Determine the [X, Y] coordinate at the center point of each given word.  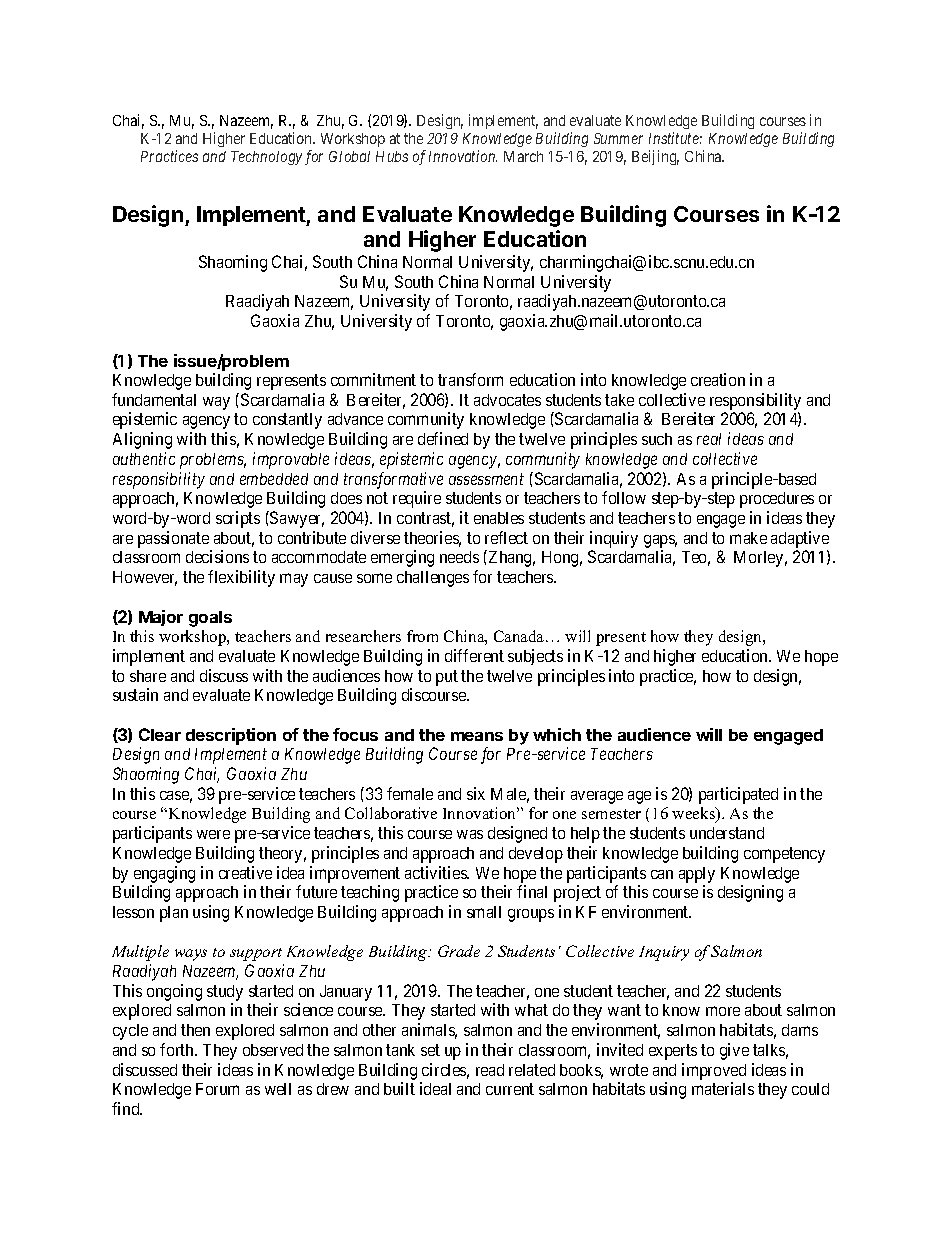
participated [738, 795]
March [523, 156]
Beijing [655, 157]
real [709, 439]
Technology [266, 158]
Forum [217, 1089]
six [476, 793]
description [231, 736]
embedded [274, 479]
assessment [486, 479]
